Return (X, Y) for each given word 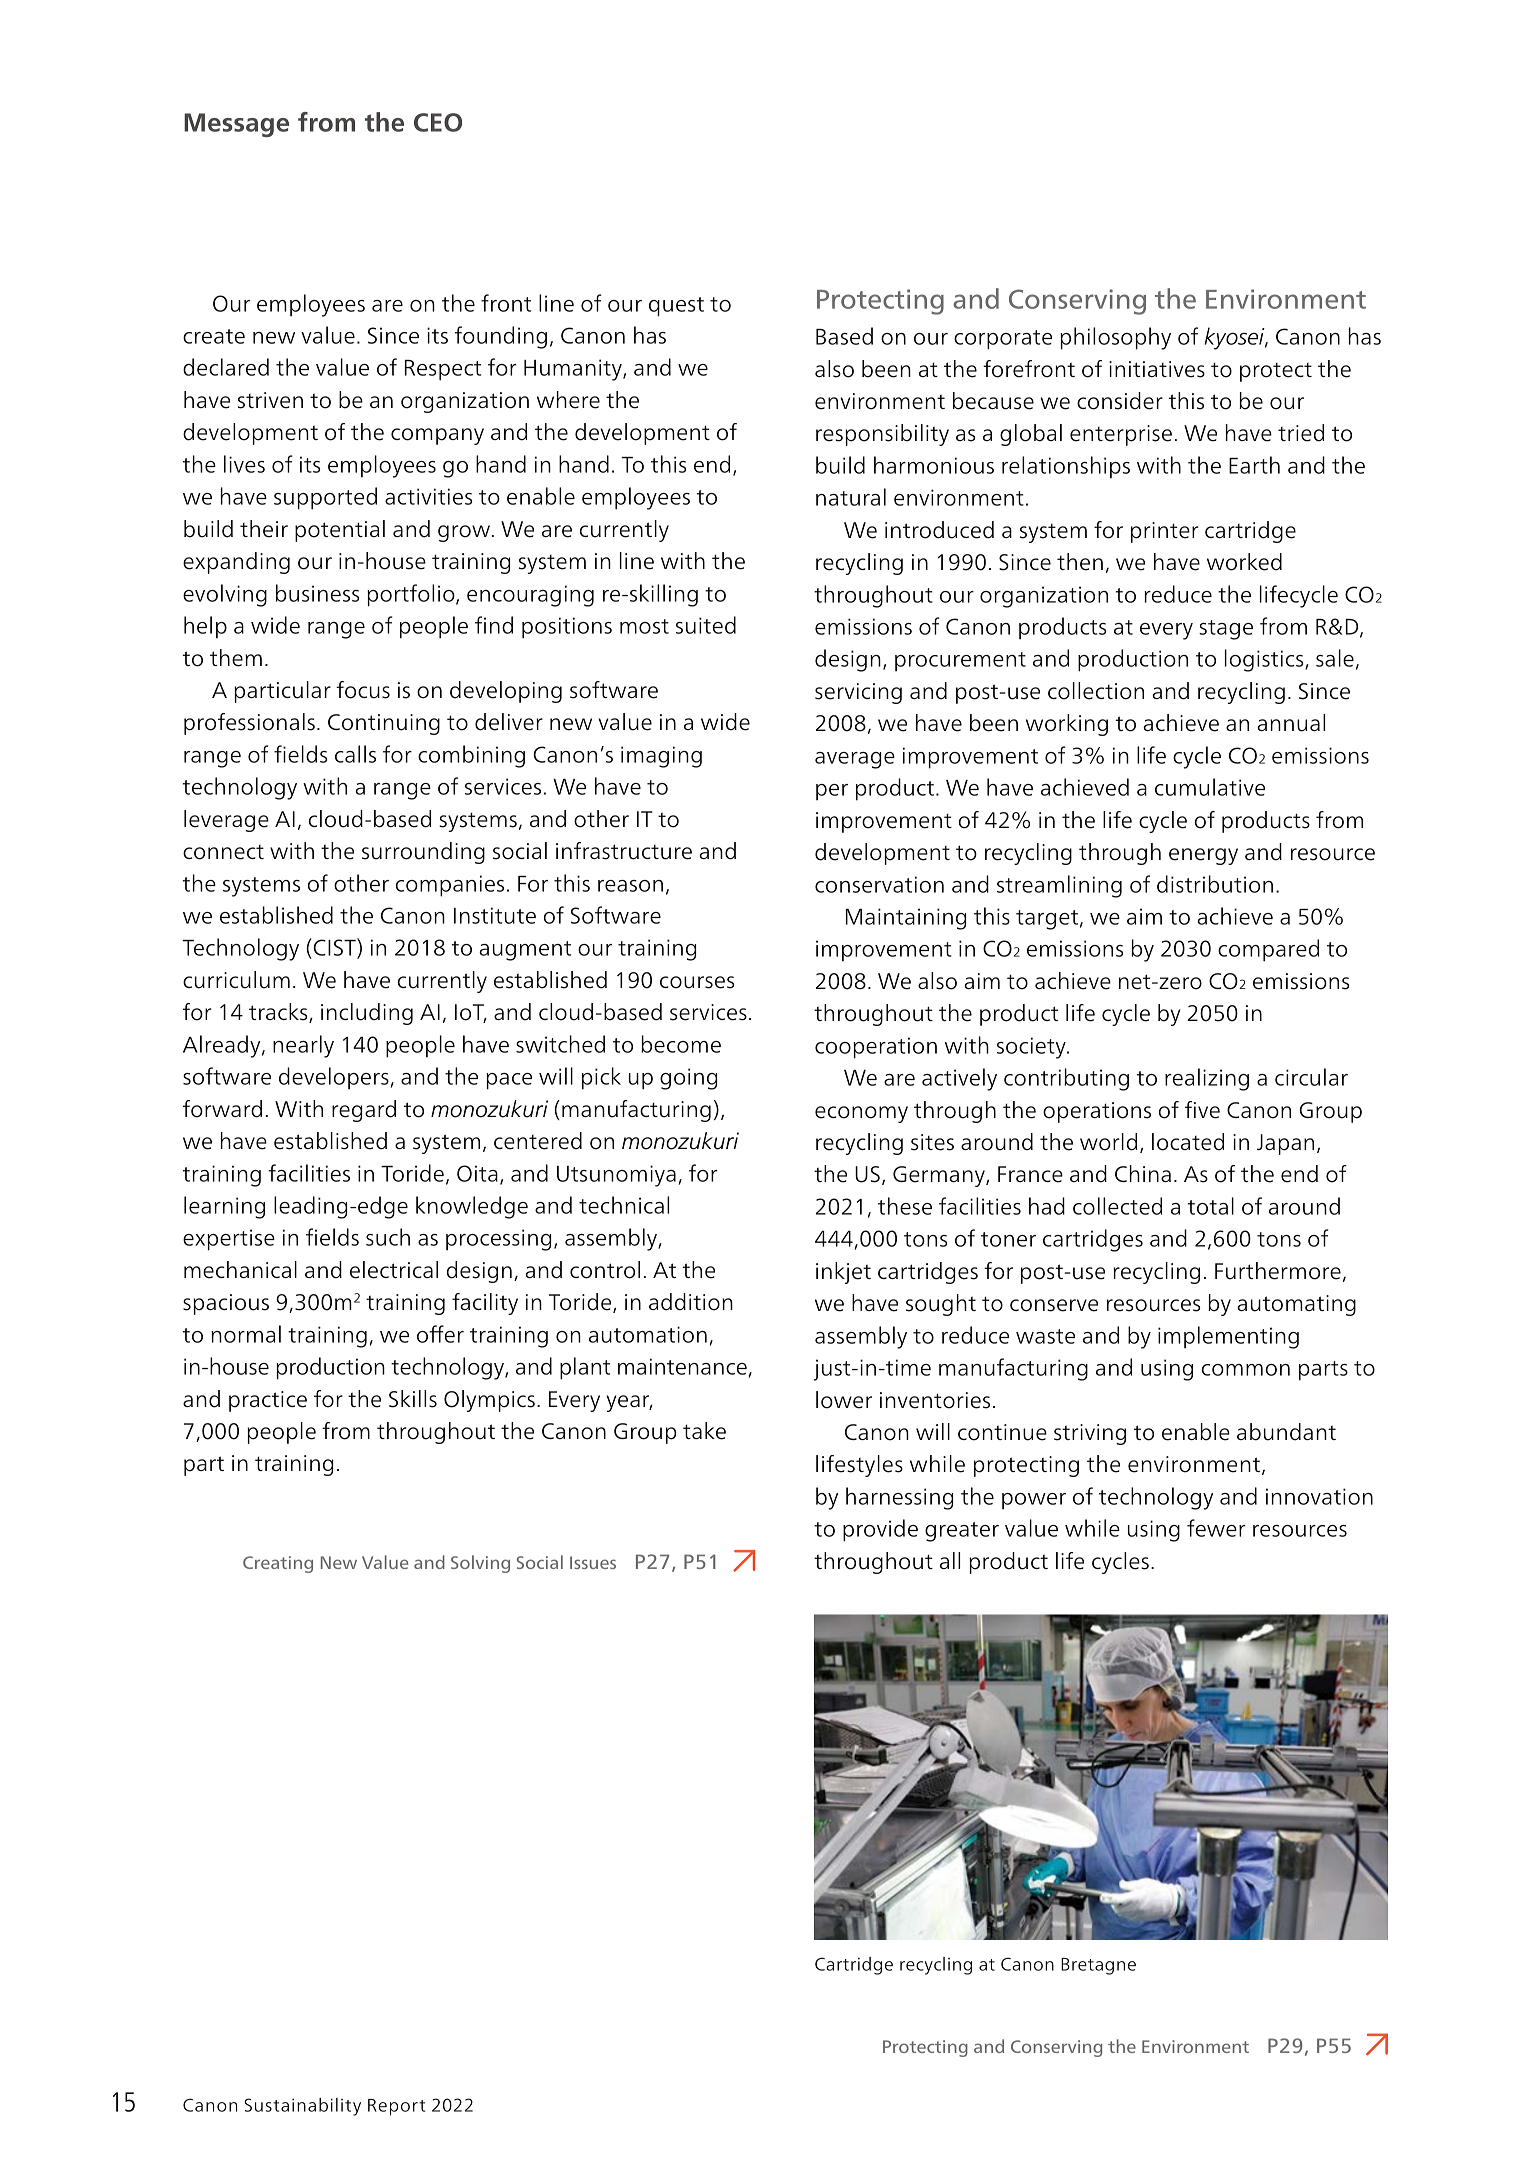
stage (1226, 630)
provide (880, 1530)
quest (676, 307)
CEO (438, 122)
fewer (1216, 1528)
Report (396, 2107)
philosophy (1115, 338)
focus (363, 690)
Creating (278, 1564)
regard (364, 1111)
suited (706, 625)
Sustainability (303, 2107)
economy (861, 1114)
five (1202, 1110)
